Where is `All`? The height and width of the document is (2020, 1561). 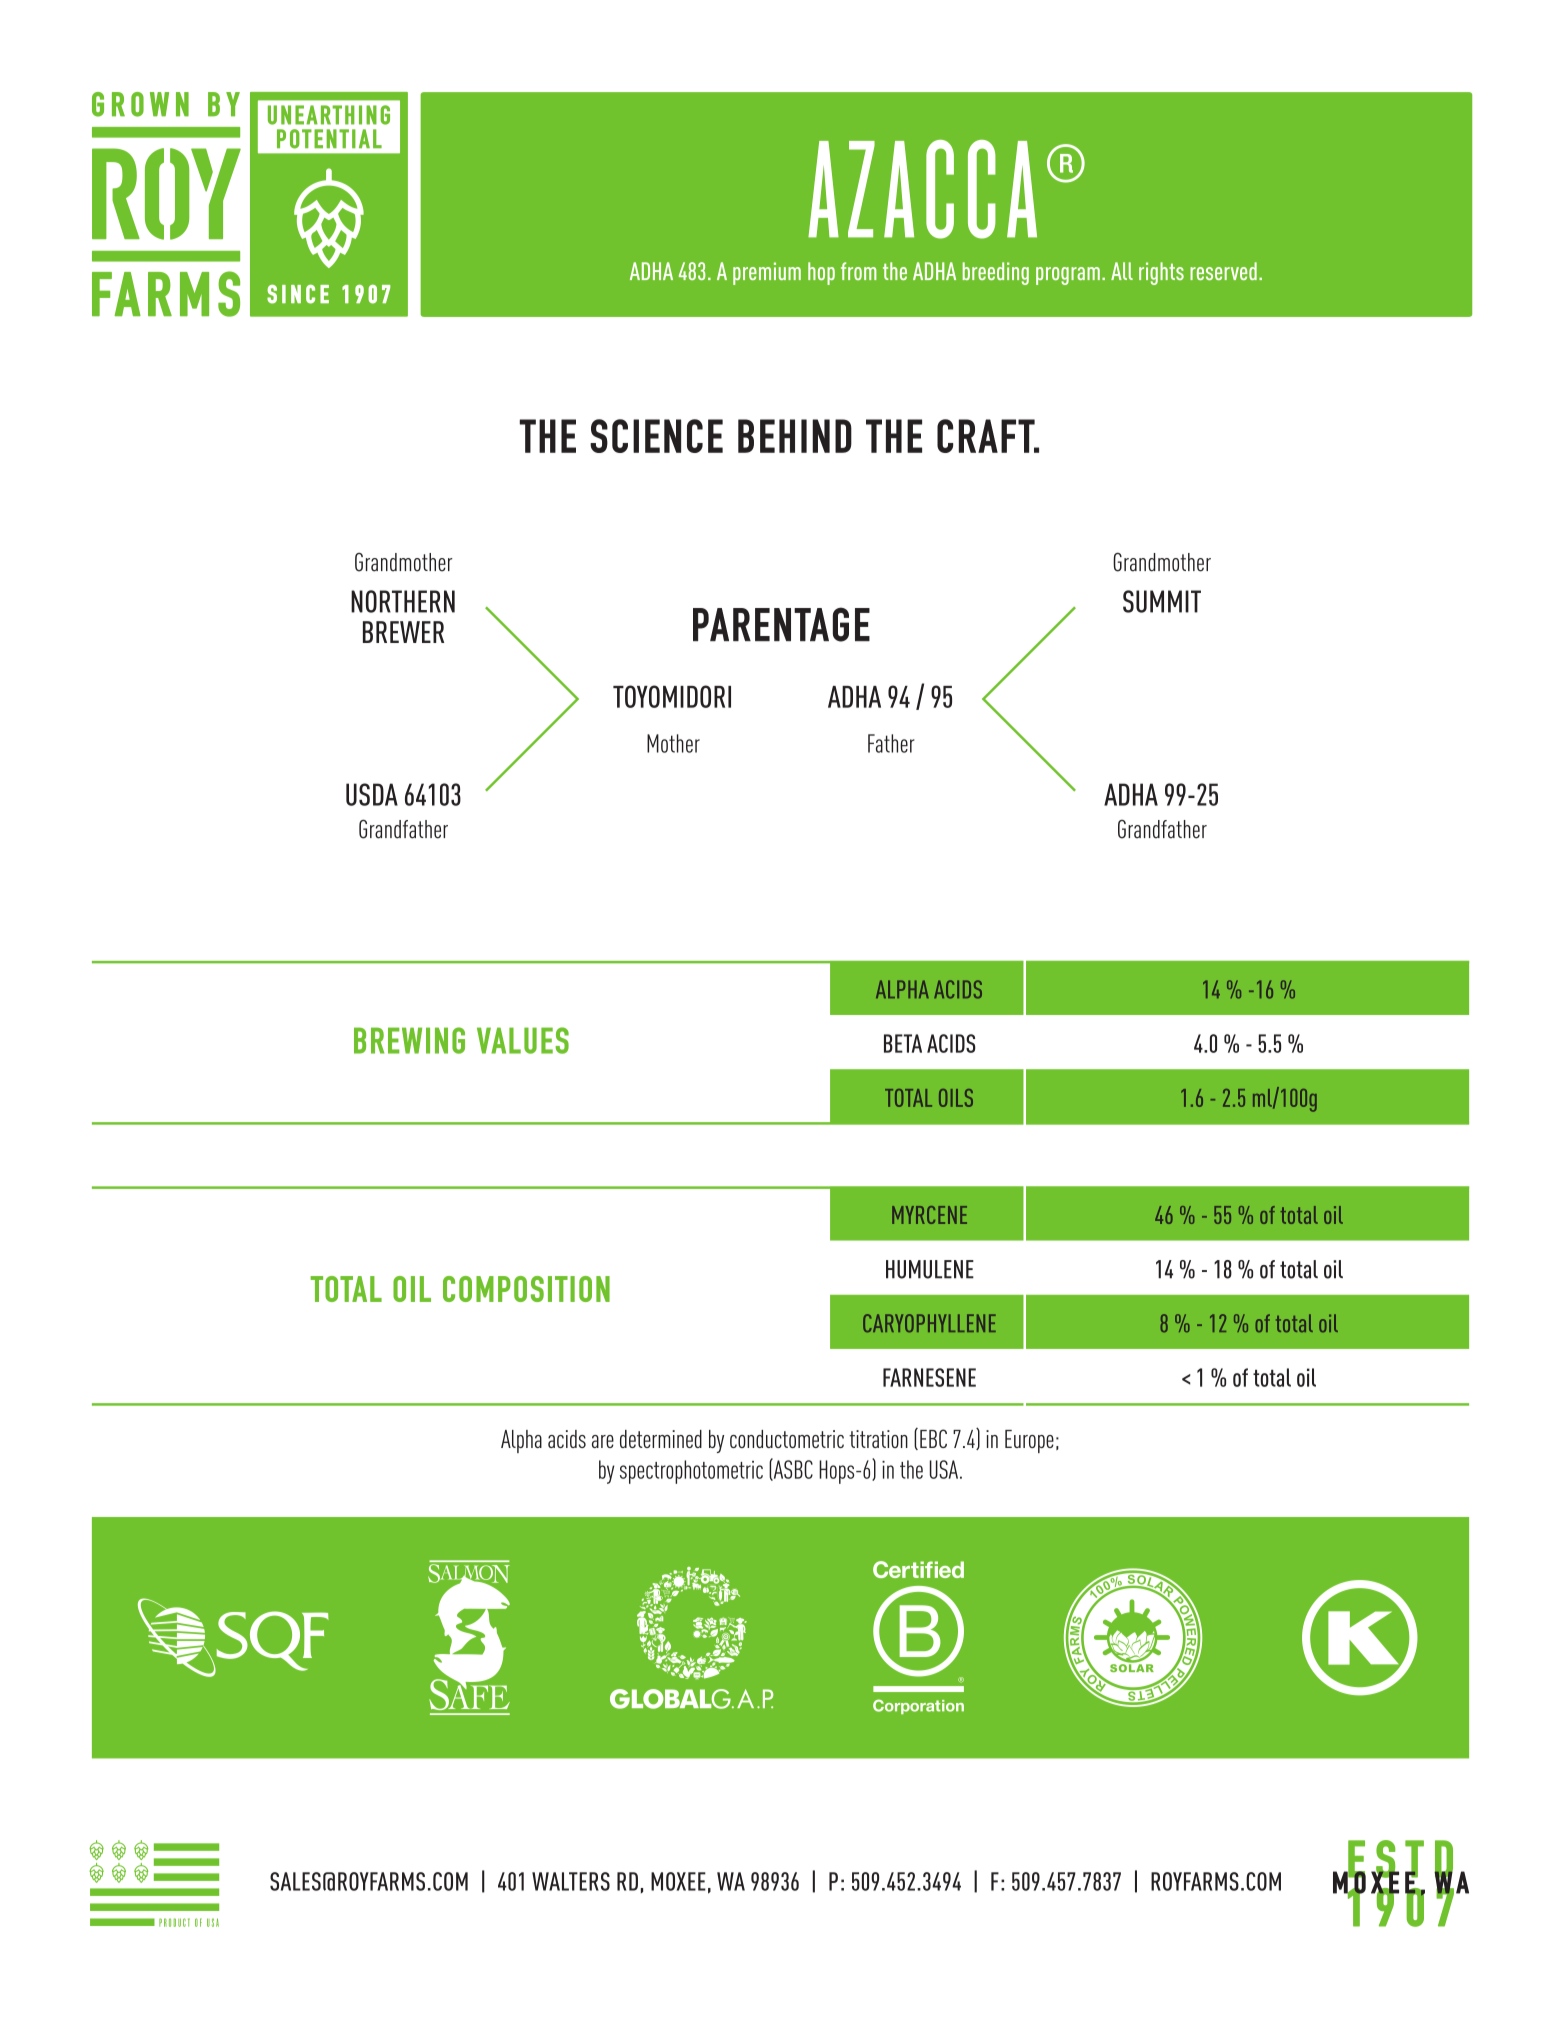
All is located at coordinates (1122, 271).
